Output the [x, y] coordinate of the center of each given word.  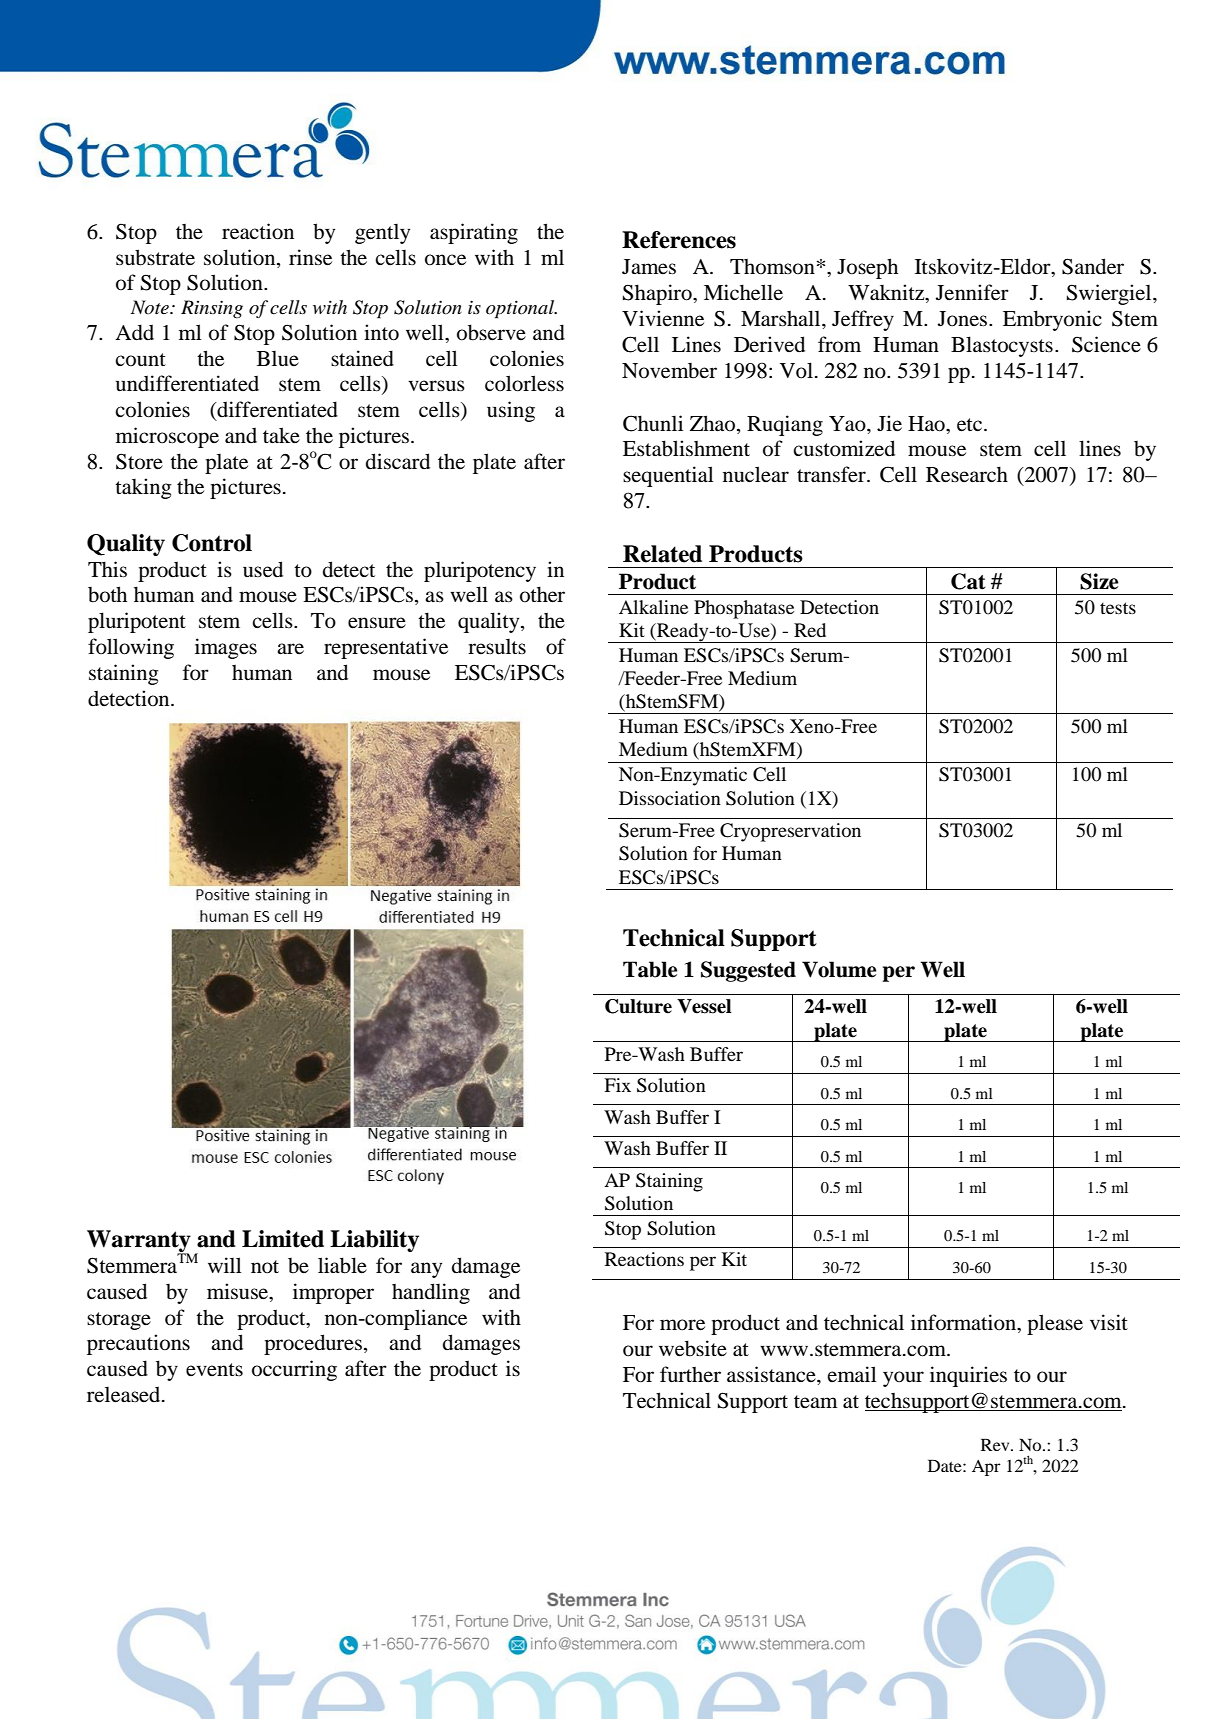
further [690, 1374]
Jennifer [972, 292]
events [214, 1370]
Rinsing [212, 309]
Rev [996, 1444]
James [649, 267]
